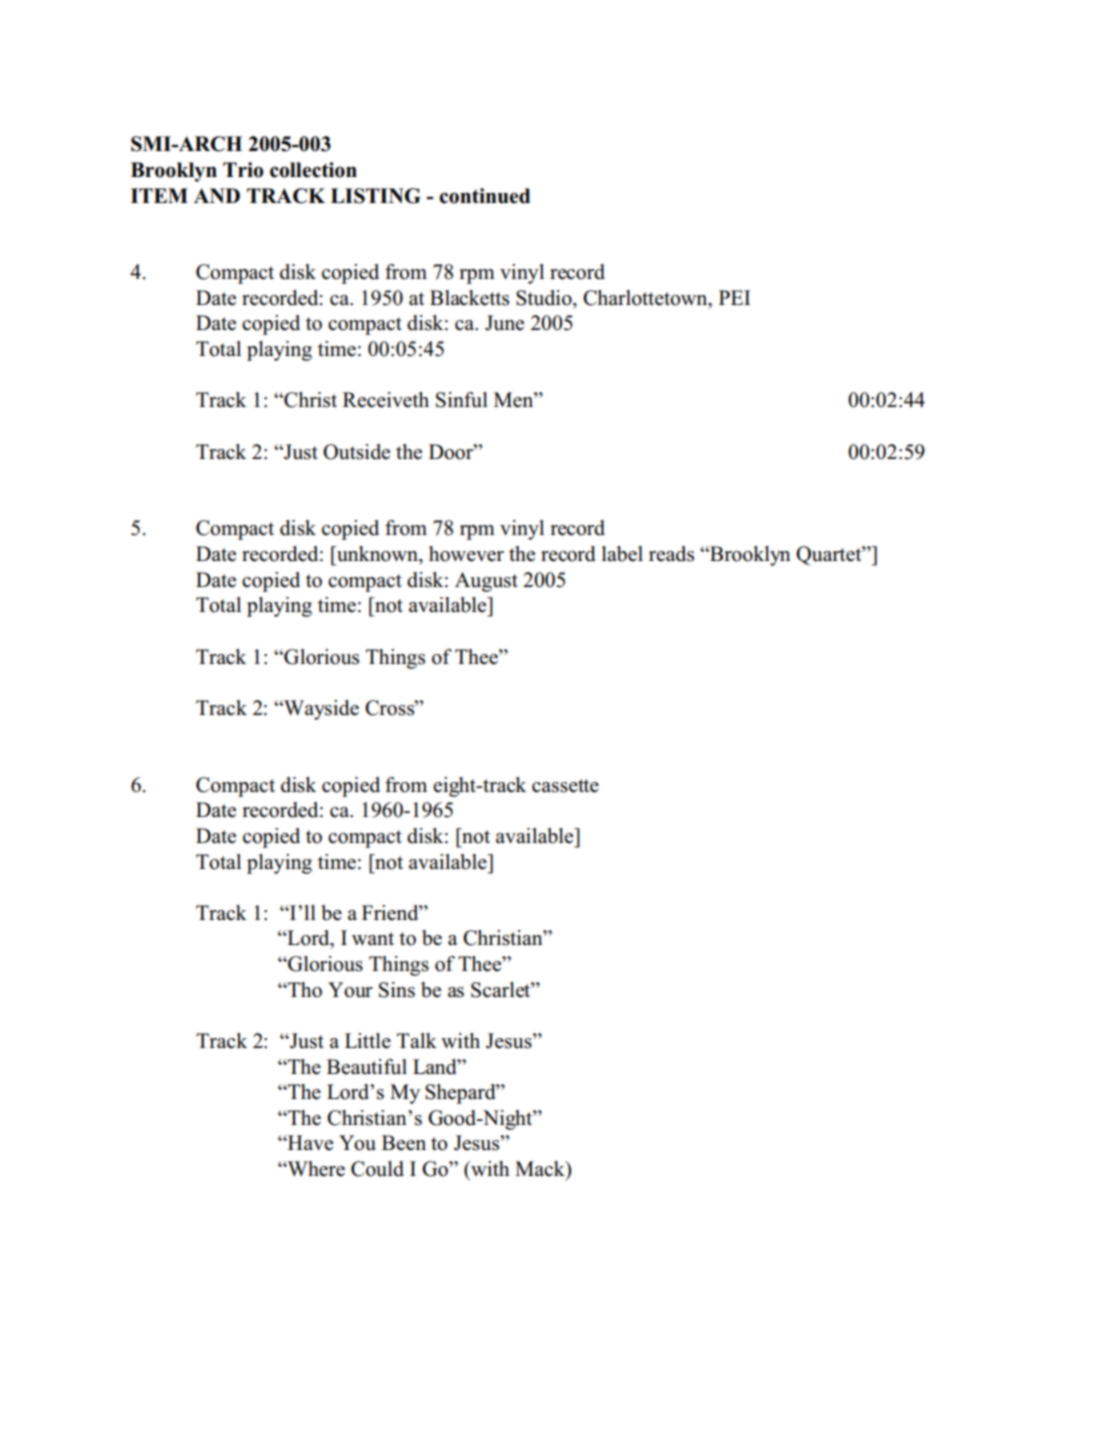  Describe the element at coordinates (646, 298) in the image. I see `Charlottetown` at that location.
